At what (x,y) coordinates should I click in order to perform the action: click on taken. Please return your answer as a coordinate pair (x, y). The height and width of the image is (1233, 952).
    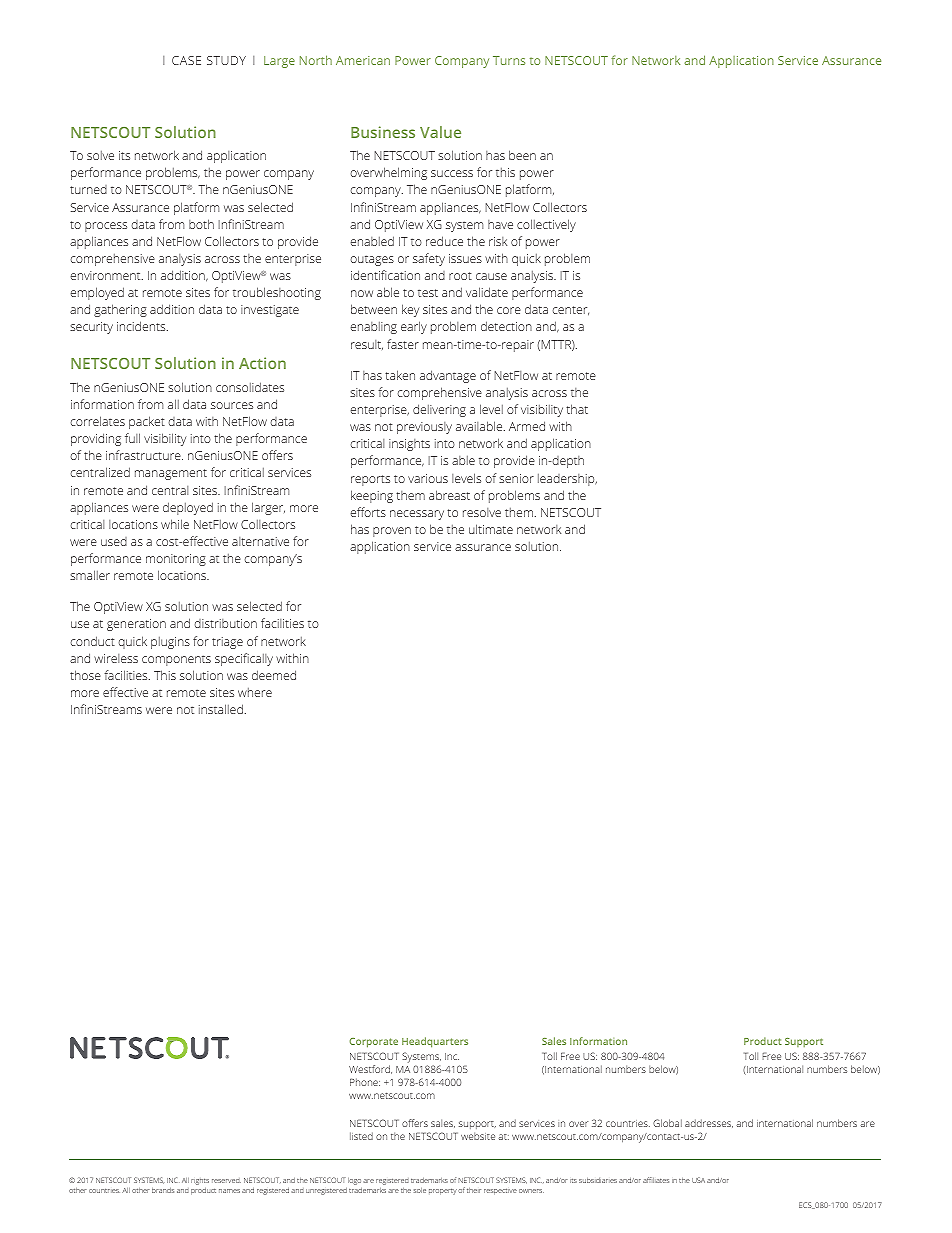
    Looking at the image, I should click on (400, 375).
